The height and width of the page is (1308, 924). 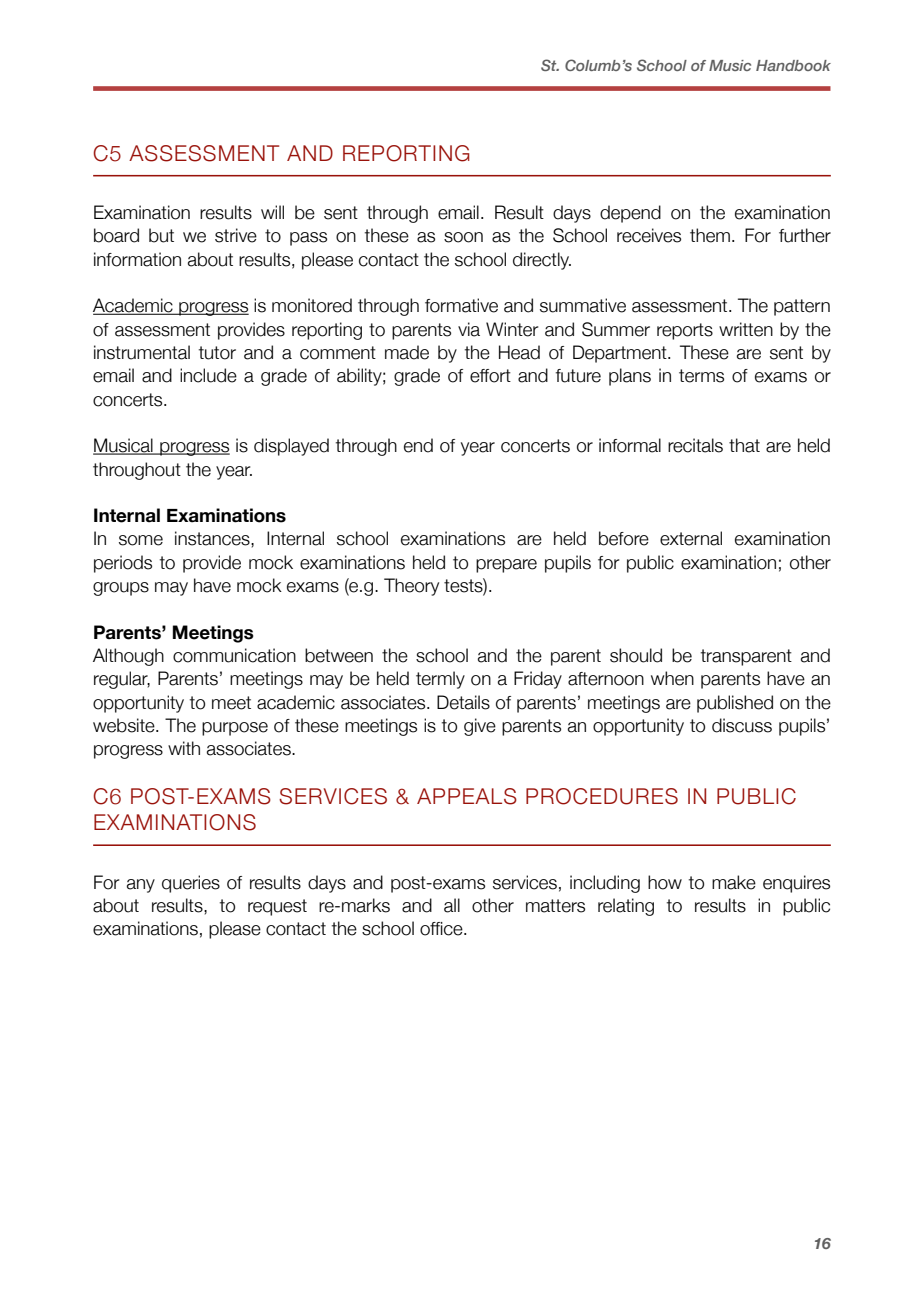 What do you see at coordinates (734, 882) in the page?
I see `make` at bounding box center [734, 882].
